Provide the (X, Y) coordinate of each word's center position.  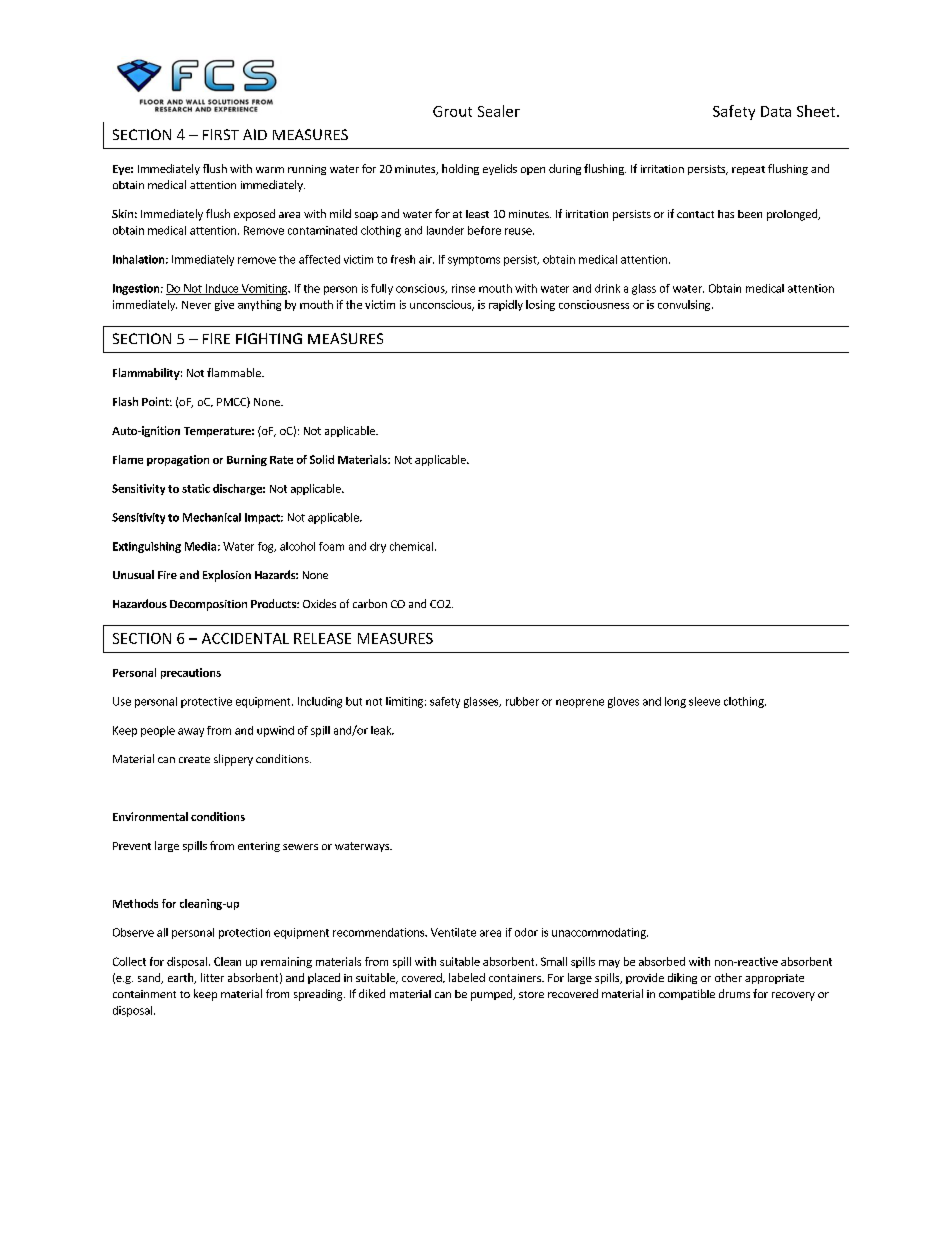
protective (206, 702)
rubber (522, 701)
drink (607, 288)
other (728, 977)
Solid (322, 459)
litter (212, 977)
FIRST (221, 134)
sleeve (704, 701)
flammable (235, 372)
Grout (452, 111)
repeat (748, 170)
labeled (467, 977)
